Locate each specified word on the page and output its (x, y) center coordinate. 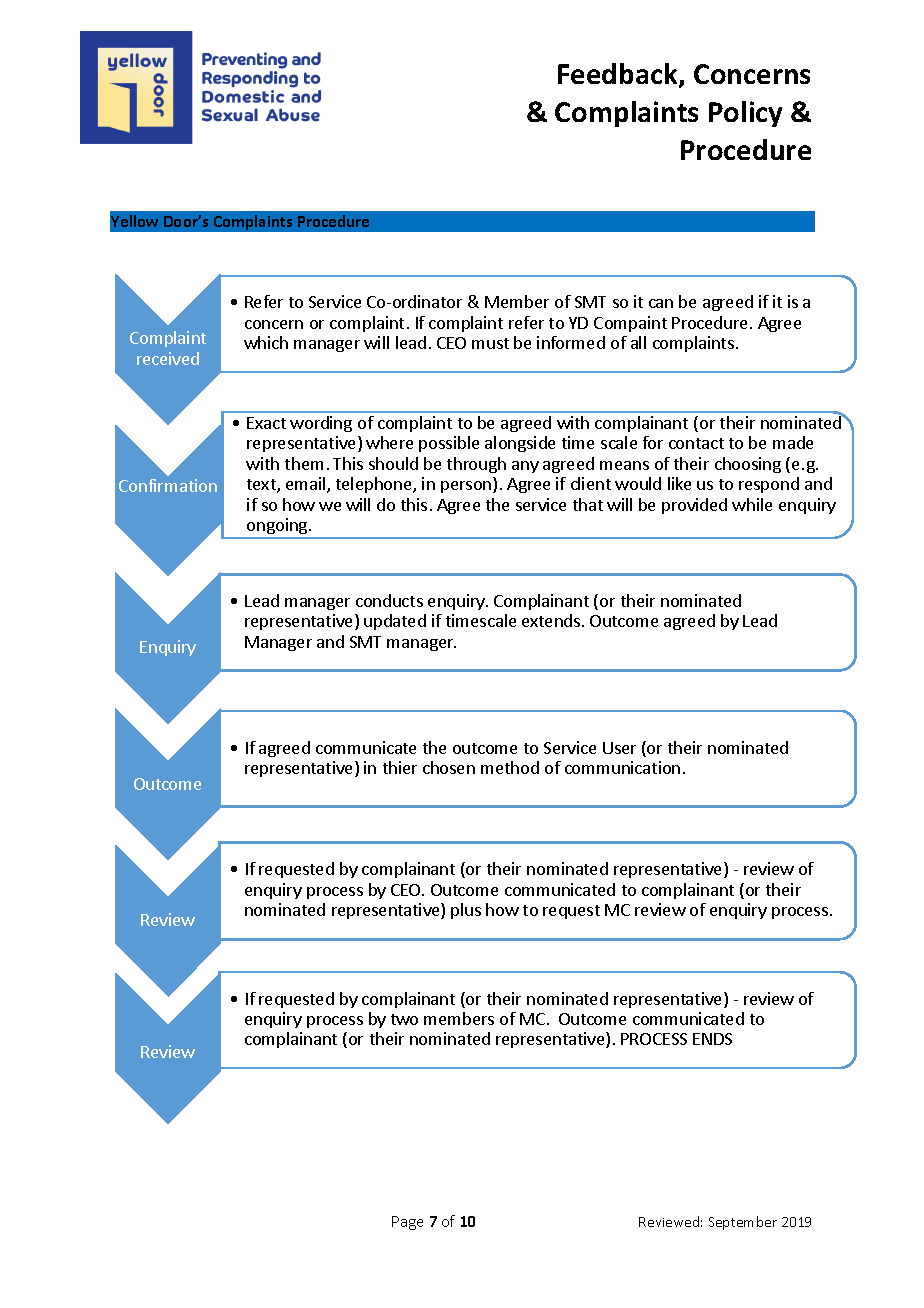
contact (696, 443)
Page (407, 1223)
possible (449, 444)
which (266, 342)
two (404, 1019)
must (490, 343)
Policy (745, 114)
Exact (266, 423)
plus (466, 911)
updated (395, 622)
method (510, 767)
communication (622, 767)
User (619, 748)
